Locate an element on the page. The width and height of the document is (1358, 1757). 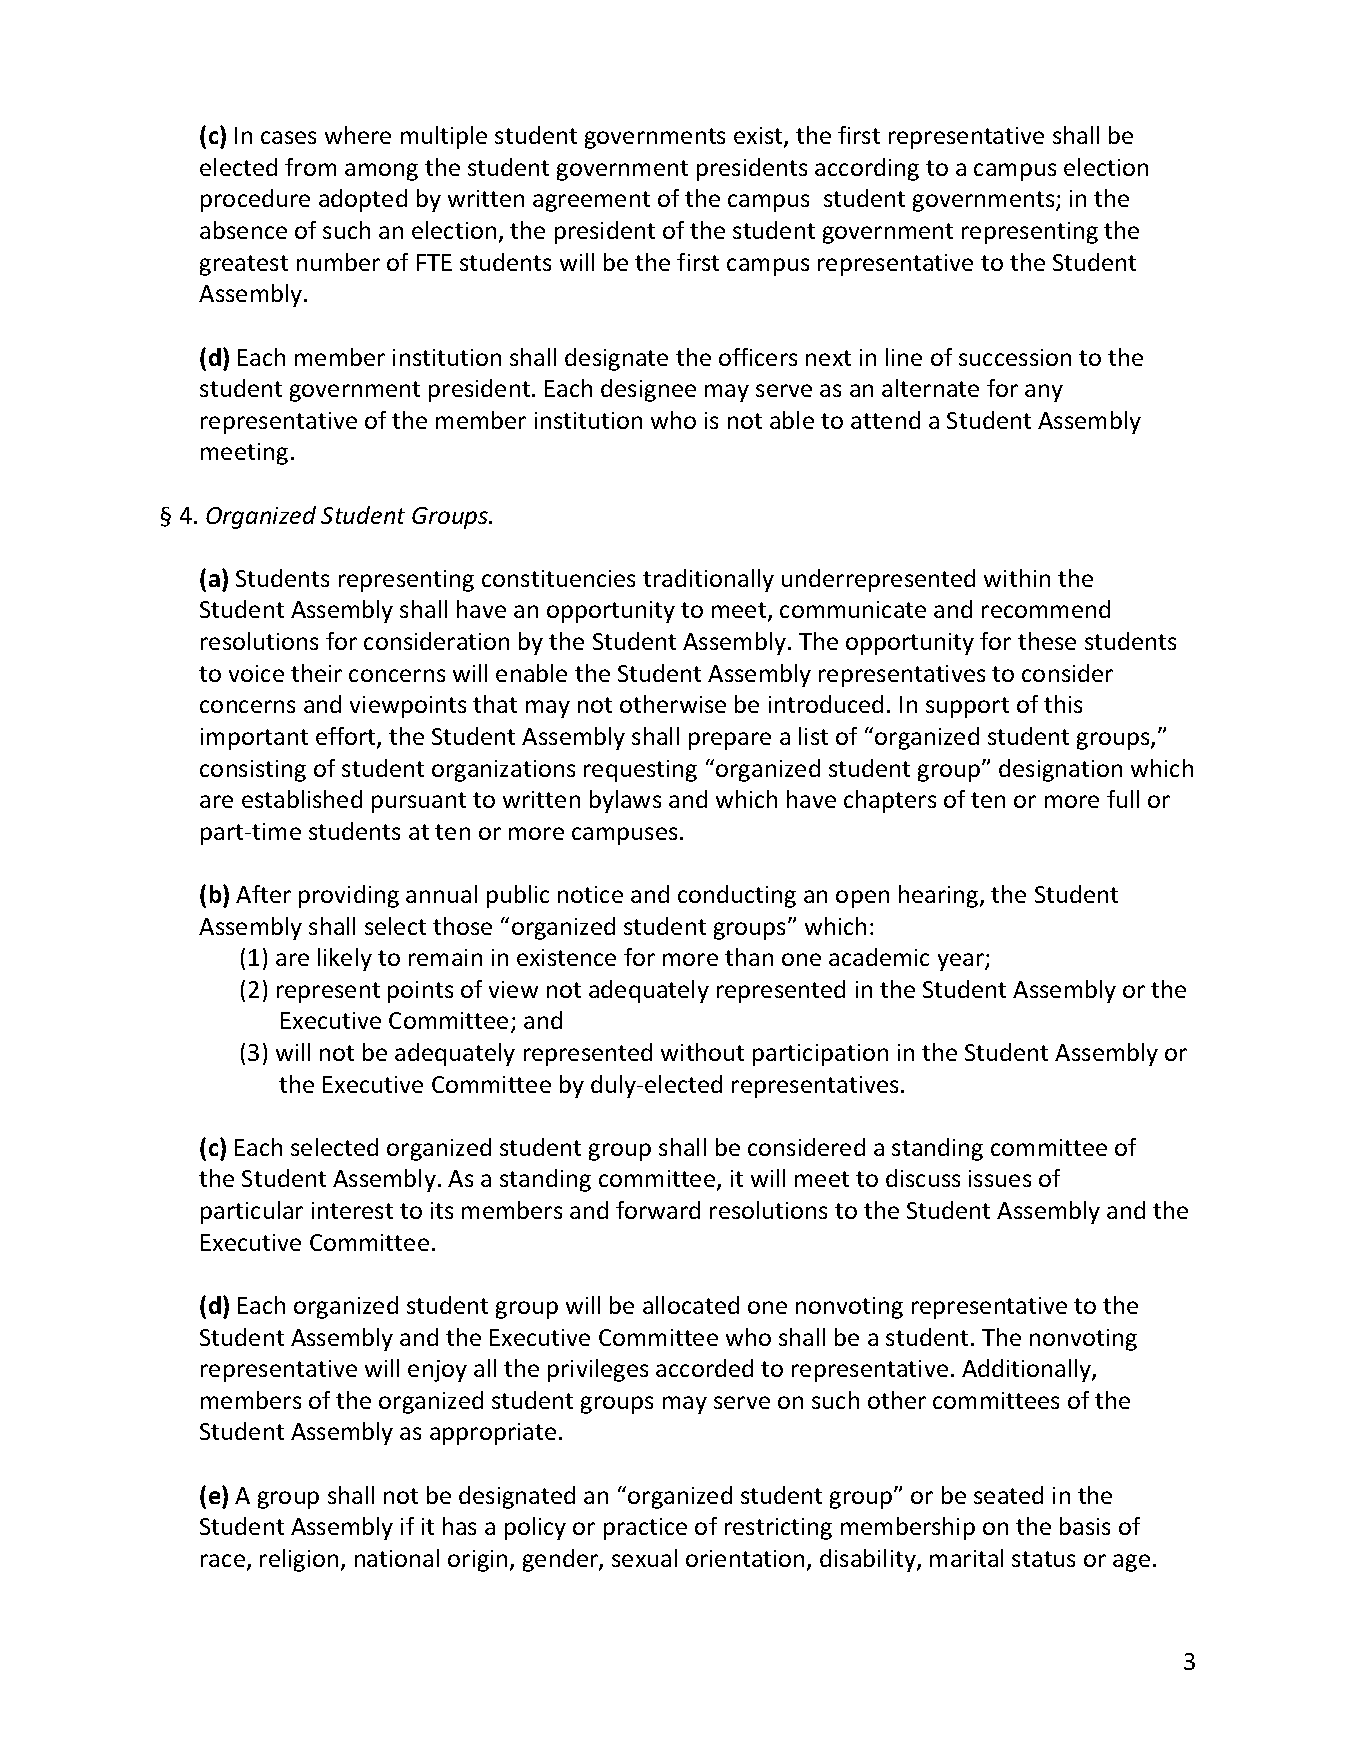
hearing is located at coordinates (938, 896).
